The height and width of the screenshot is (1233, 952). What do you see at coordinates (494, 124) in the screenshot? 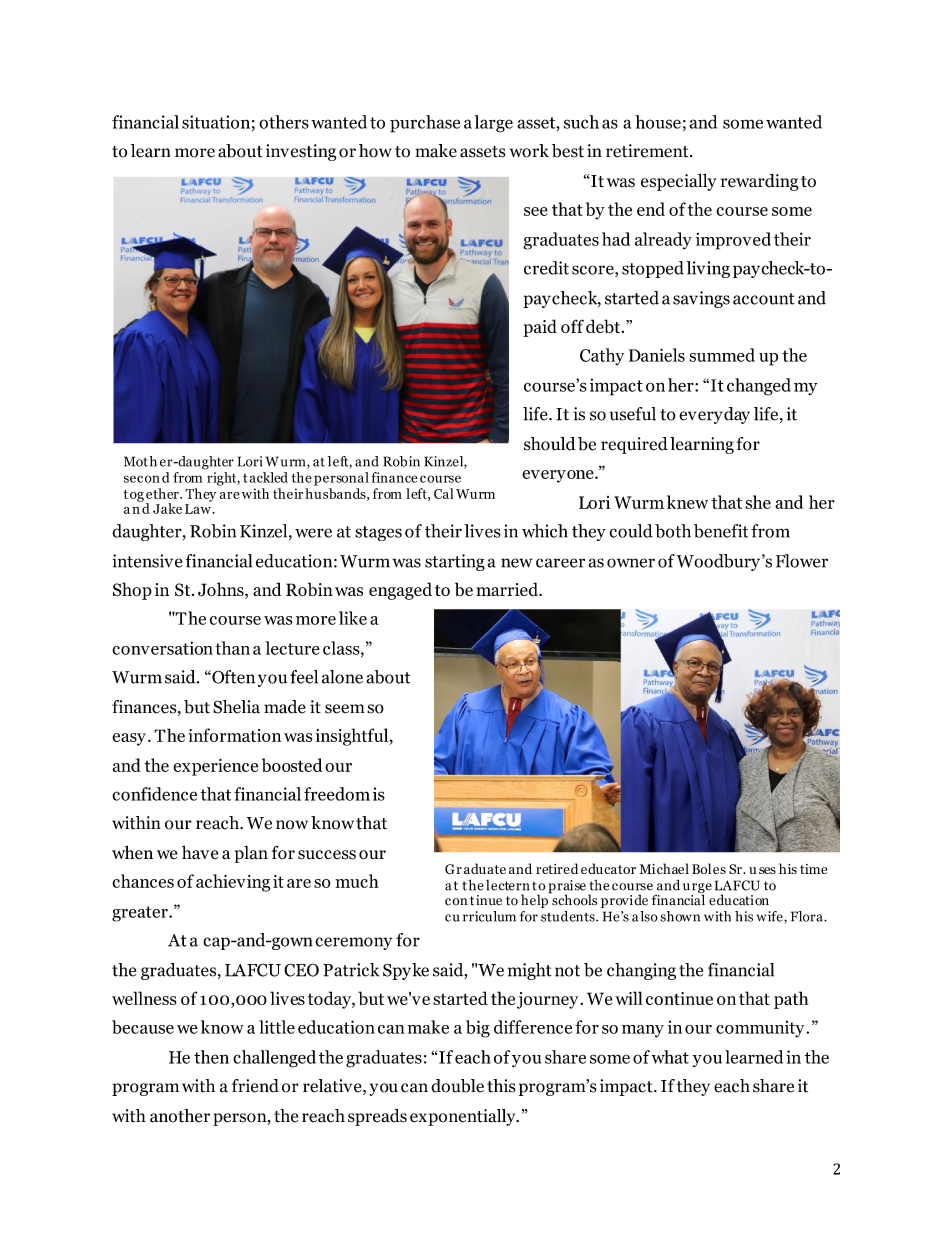
I see `large` at bounding box center [494, 124].
